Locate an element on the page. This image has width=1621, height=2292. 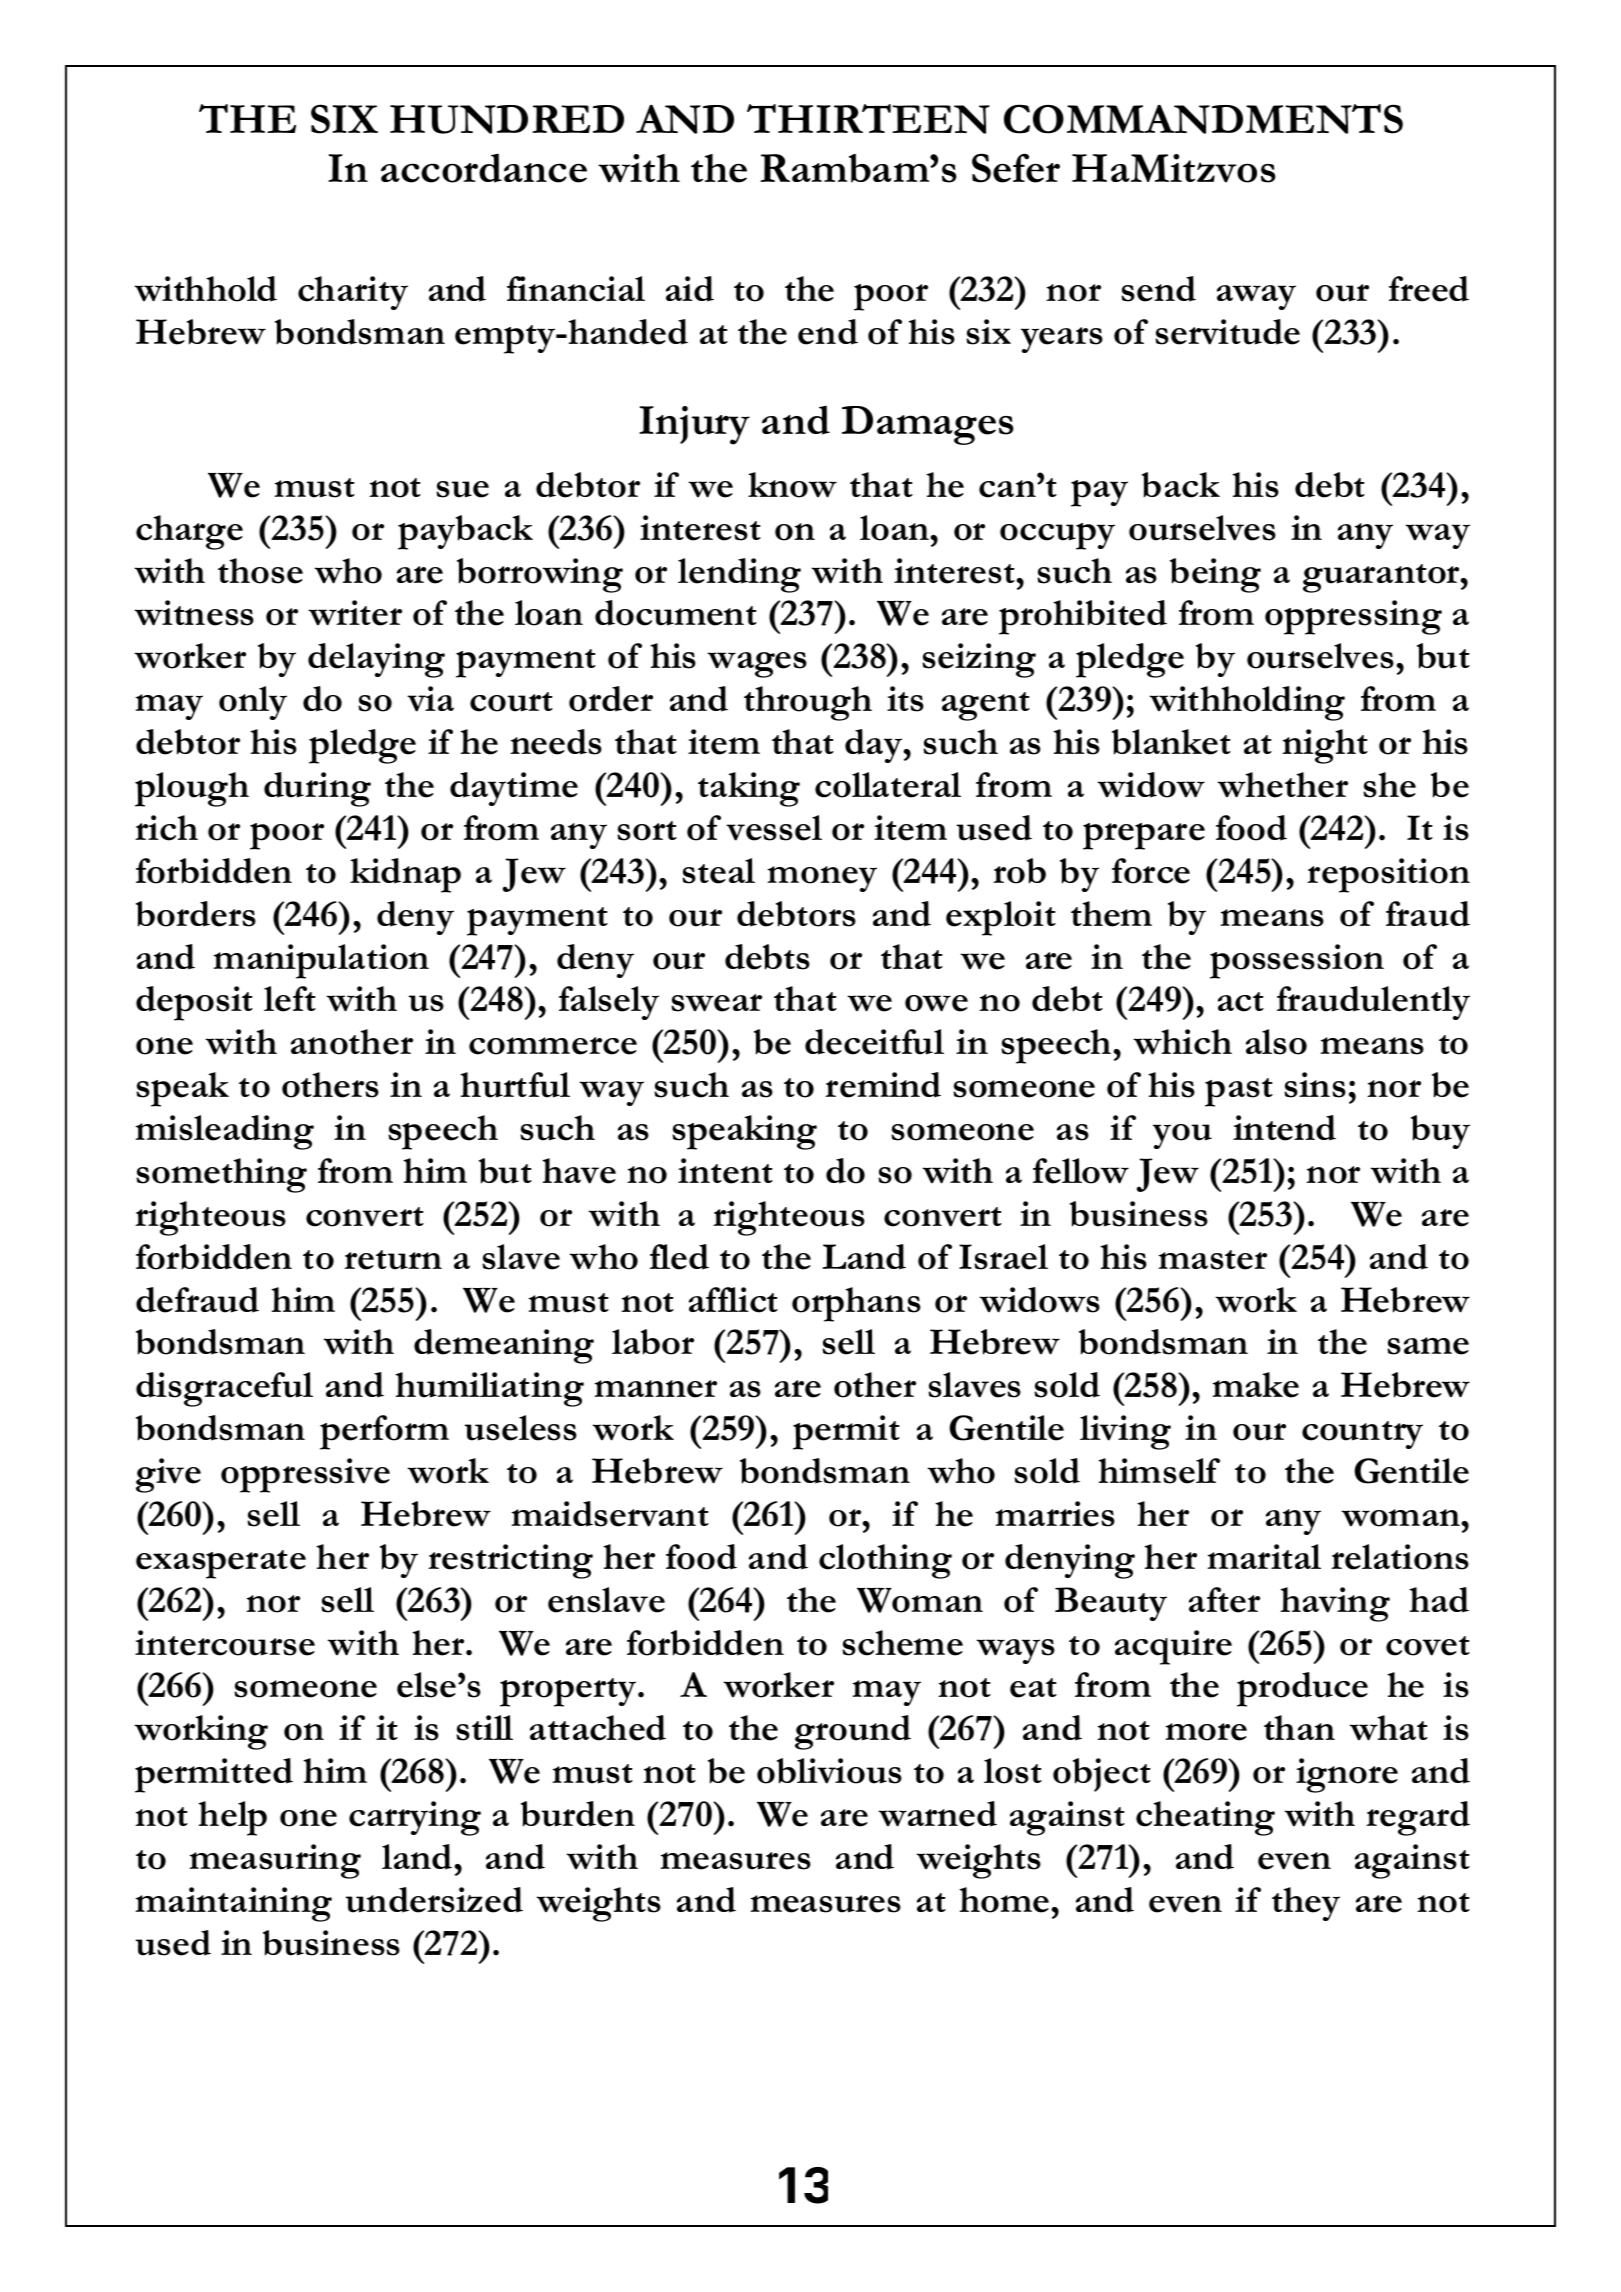
return is located at coordinates (393, 1260).
